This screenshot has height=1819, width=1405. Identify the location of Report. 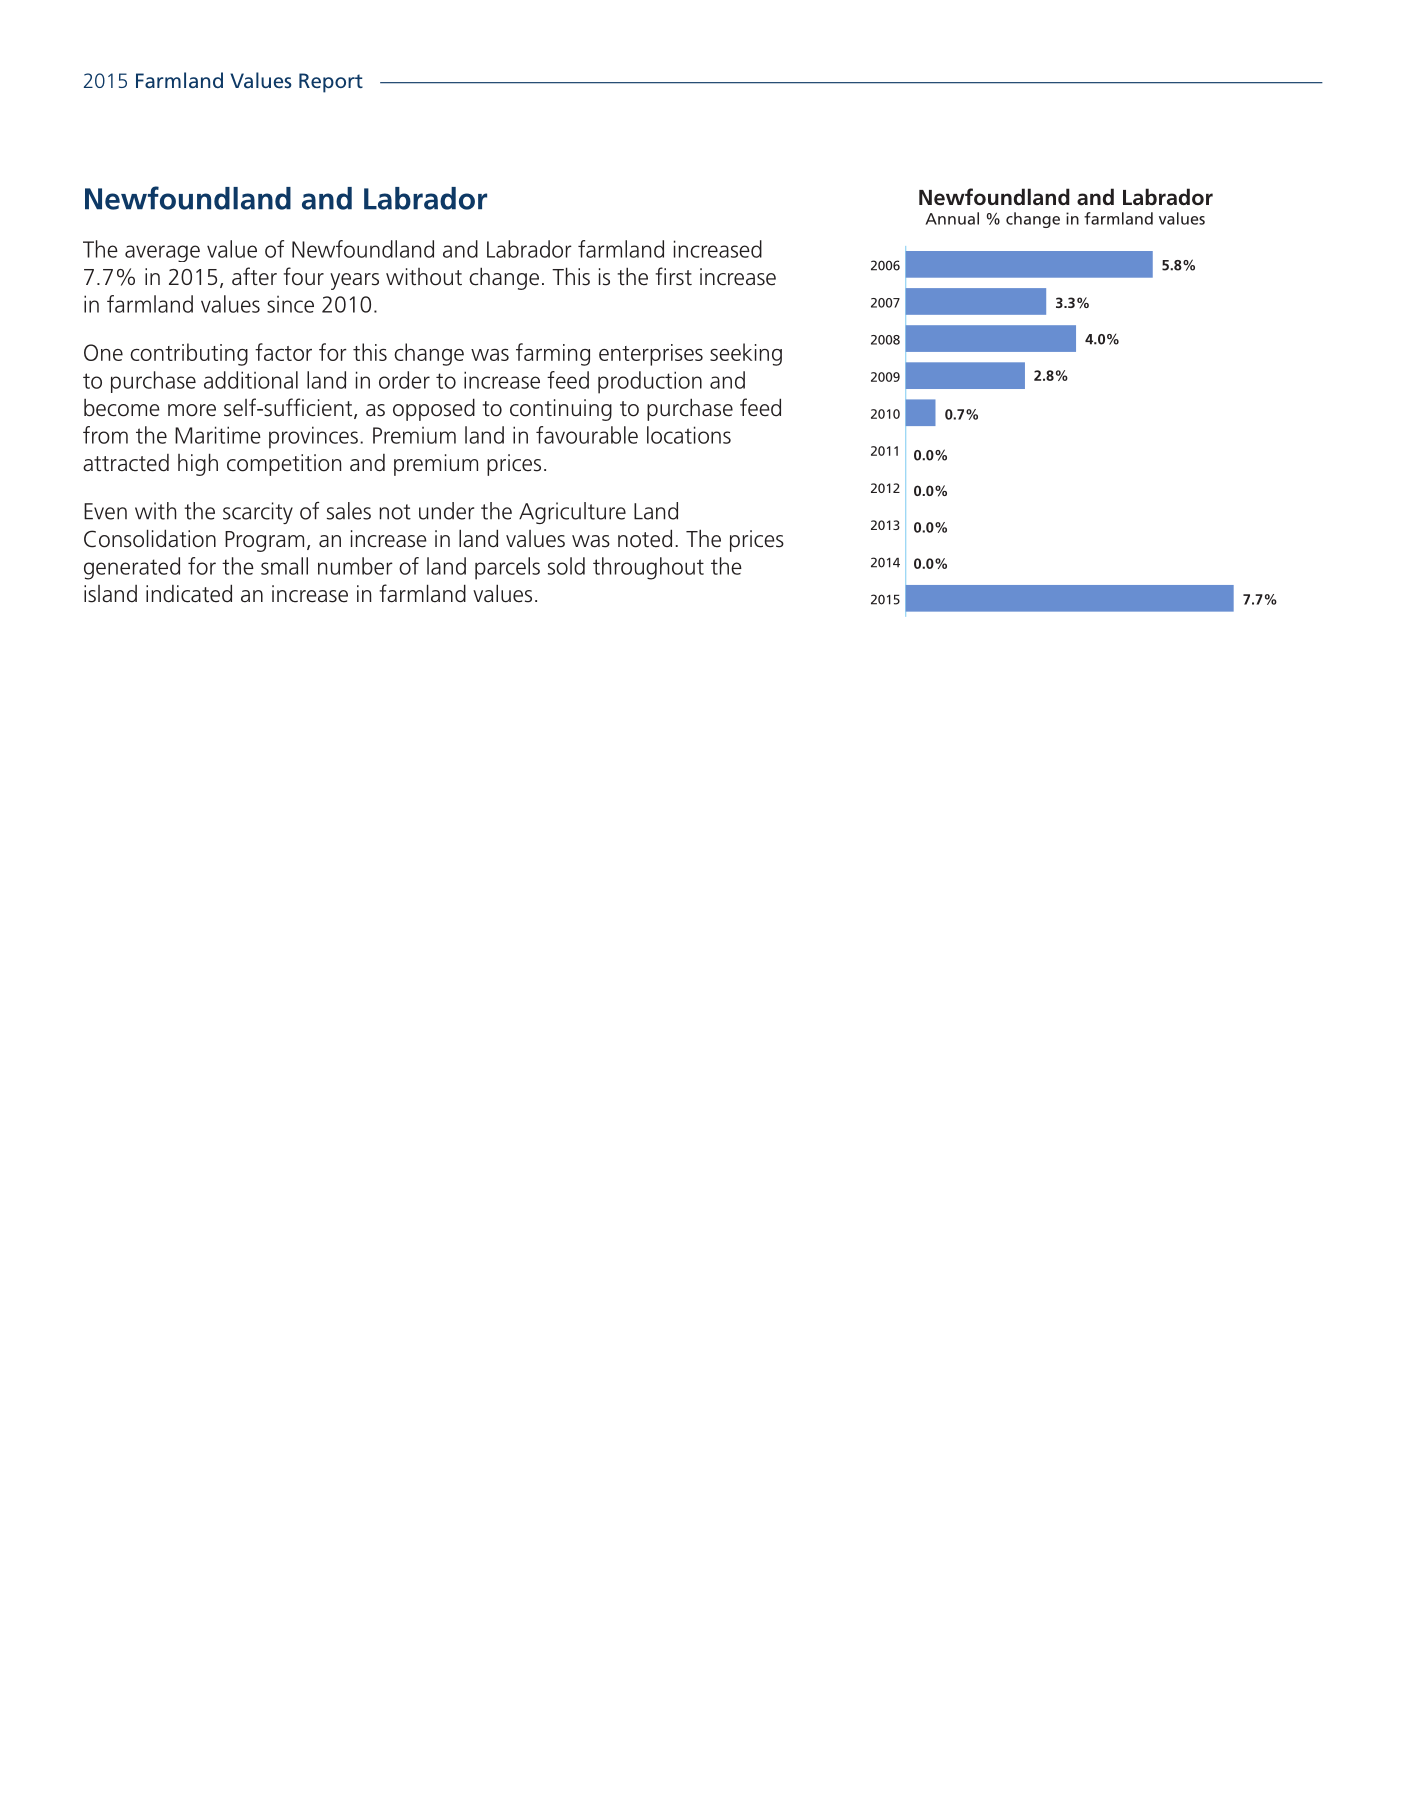
(331, 83).
